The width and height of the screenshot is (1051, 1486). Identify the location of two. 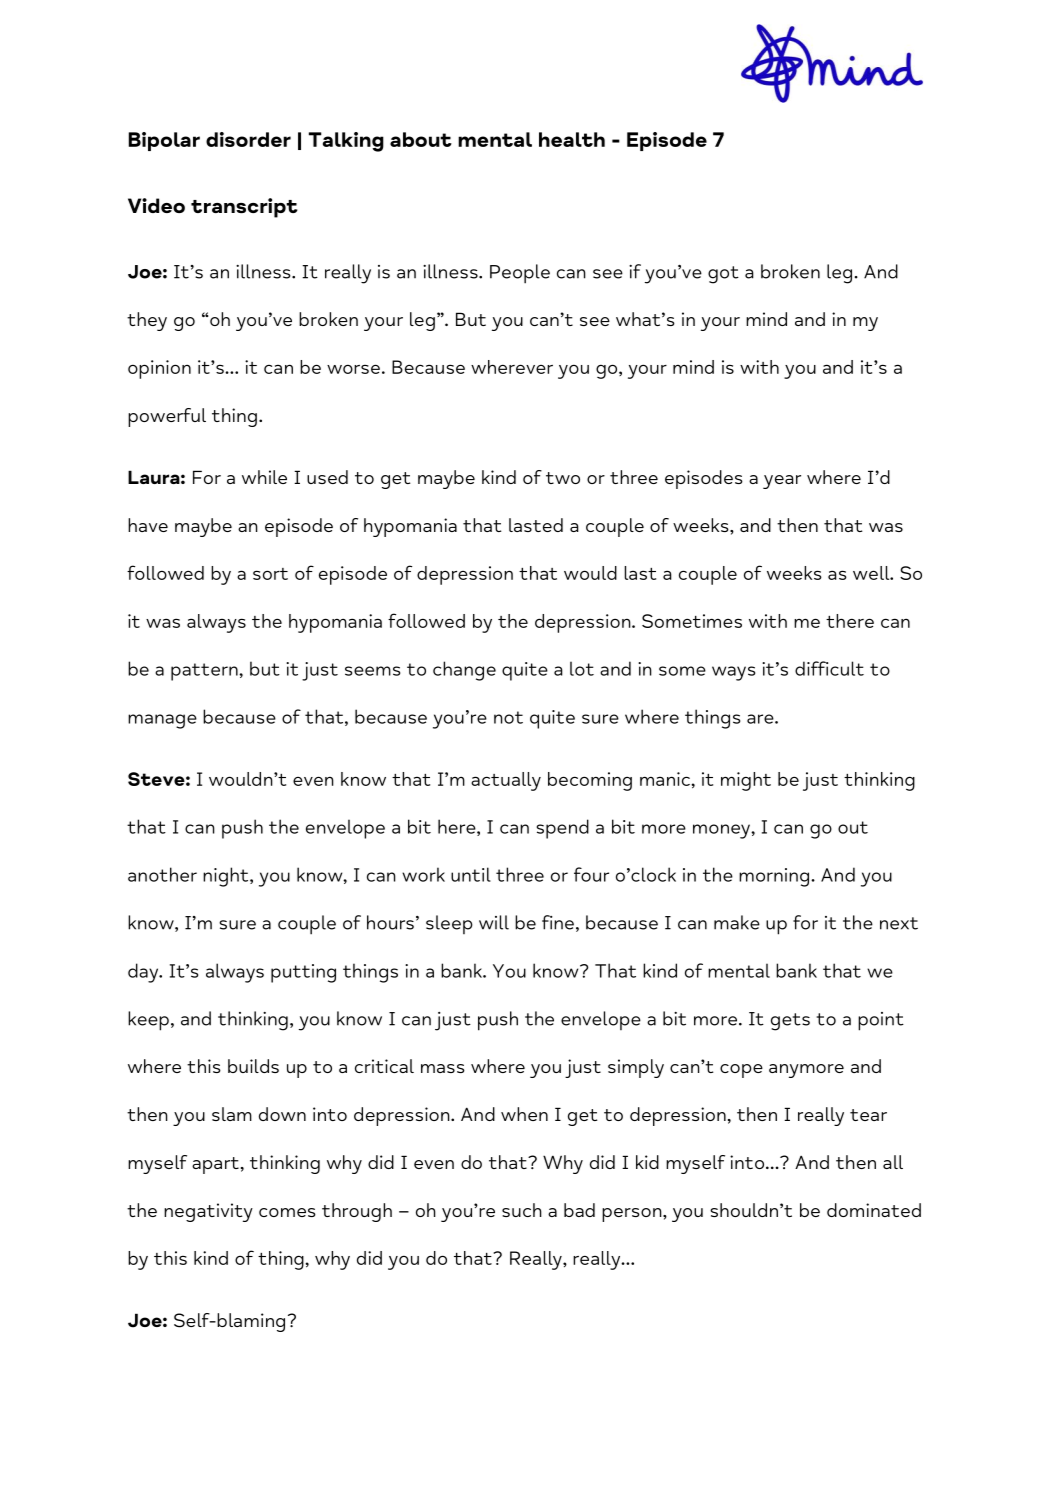
(563, 478).
